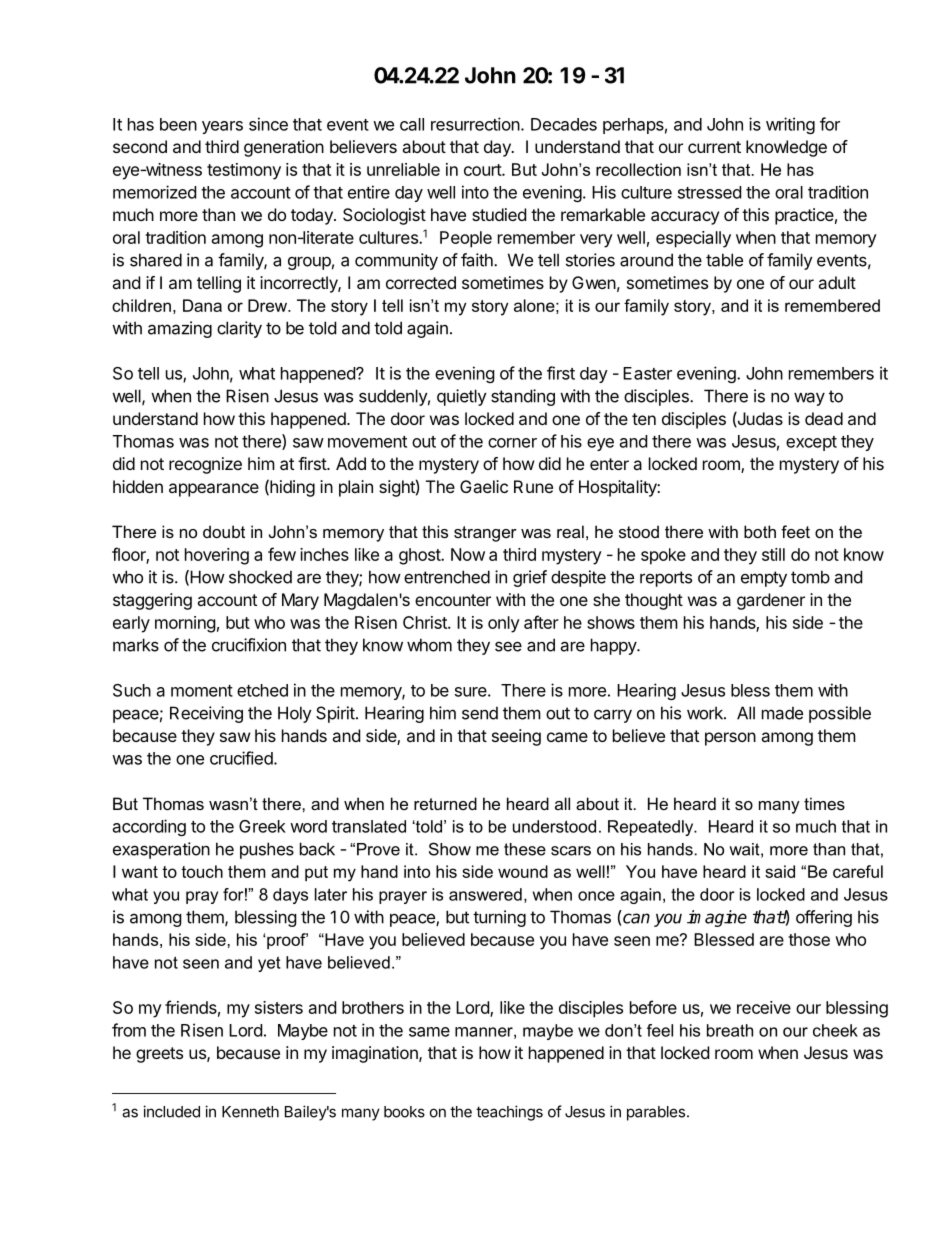 The image size is (952, 1233). Describe the element at coordinates (790, 125) in the screenshot. I see `writing` at that location.
